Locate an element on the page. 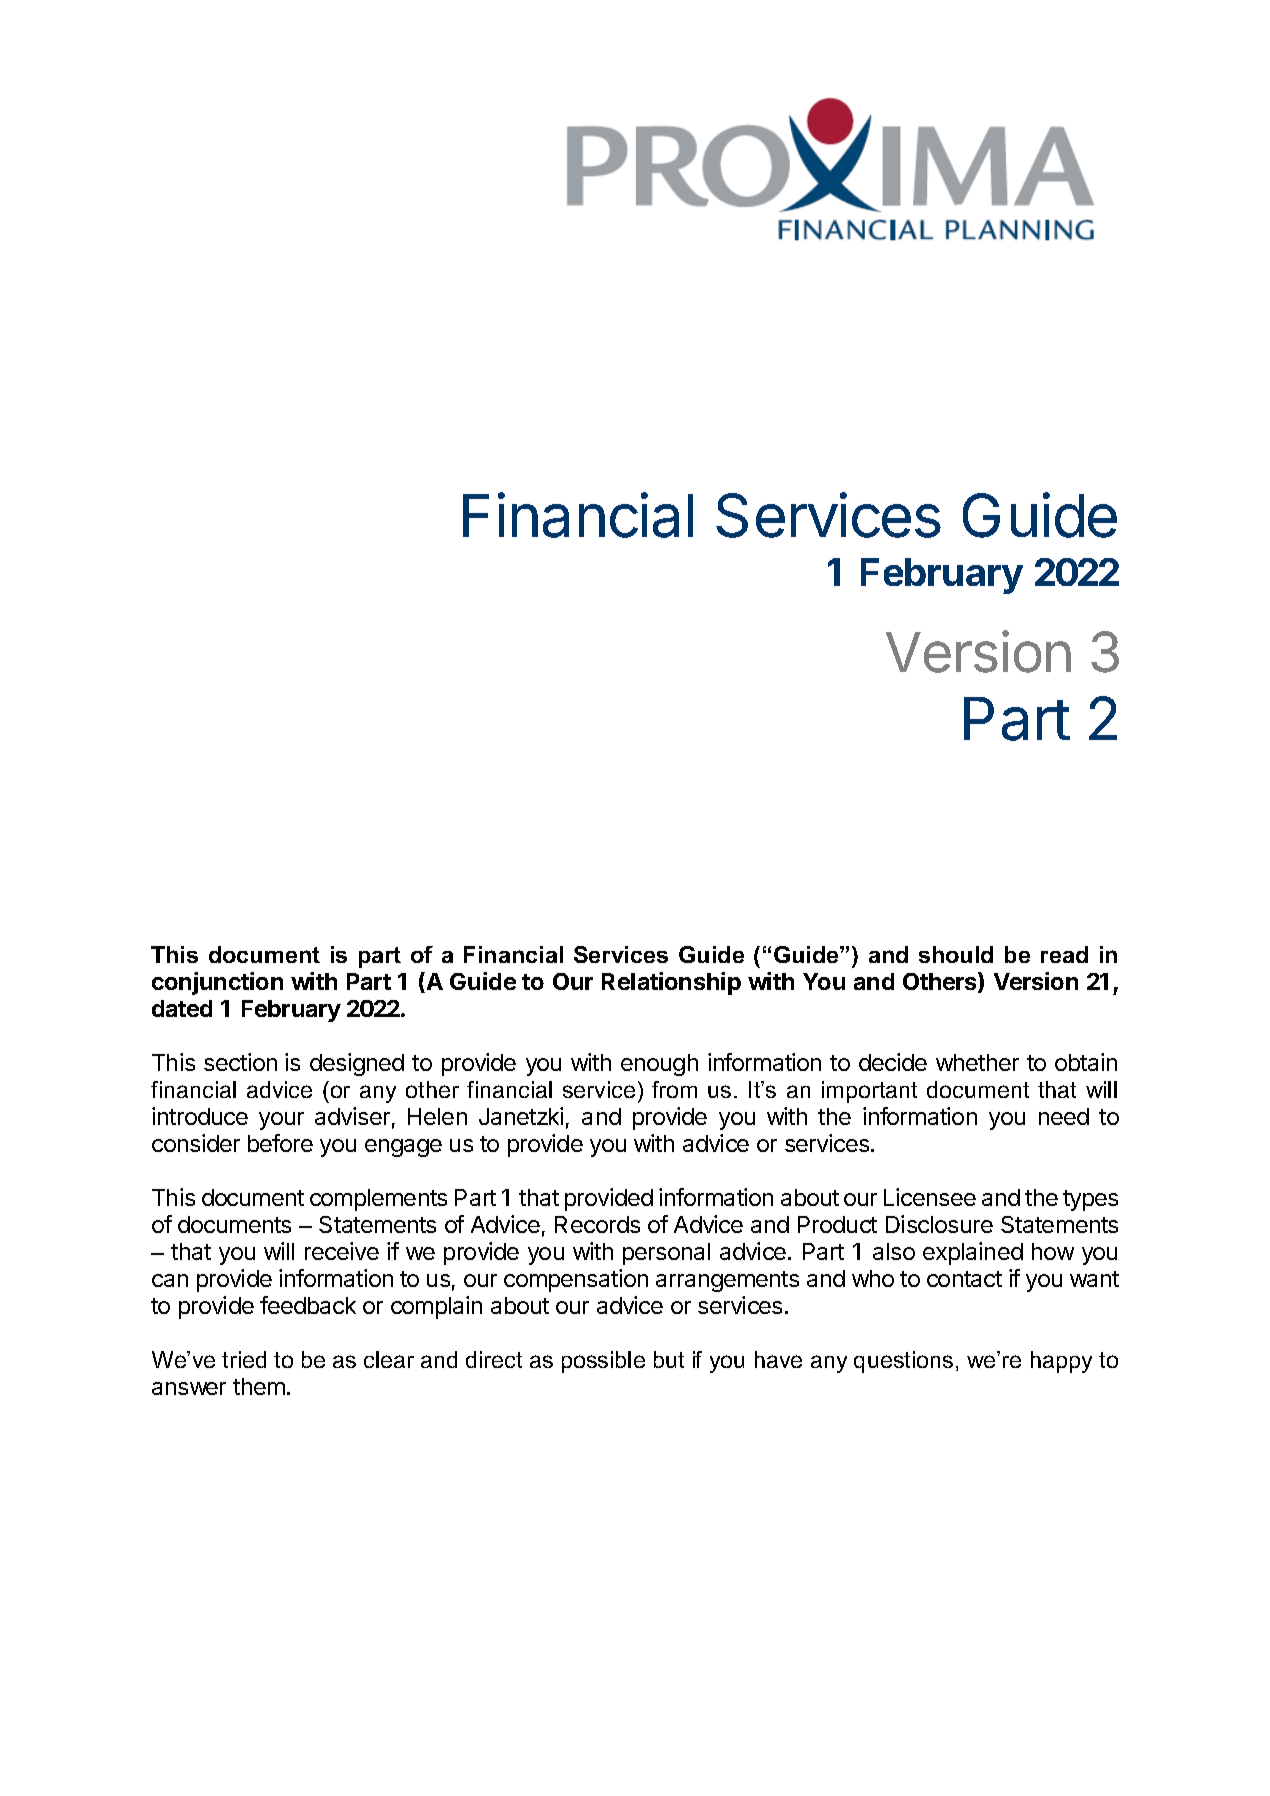 The width and height of the page is (1270, 1796). receive is located at coordinates (342, 1251).
